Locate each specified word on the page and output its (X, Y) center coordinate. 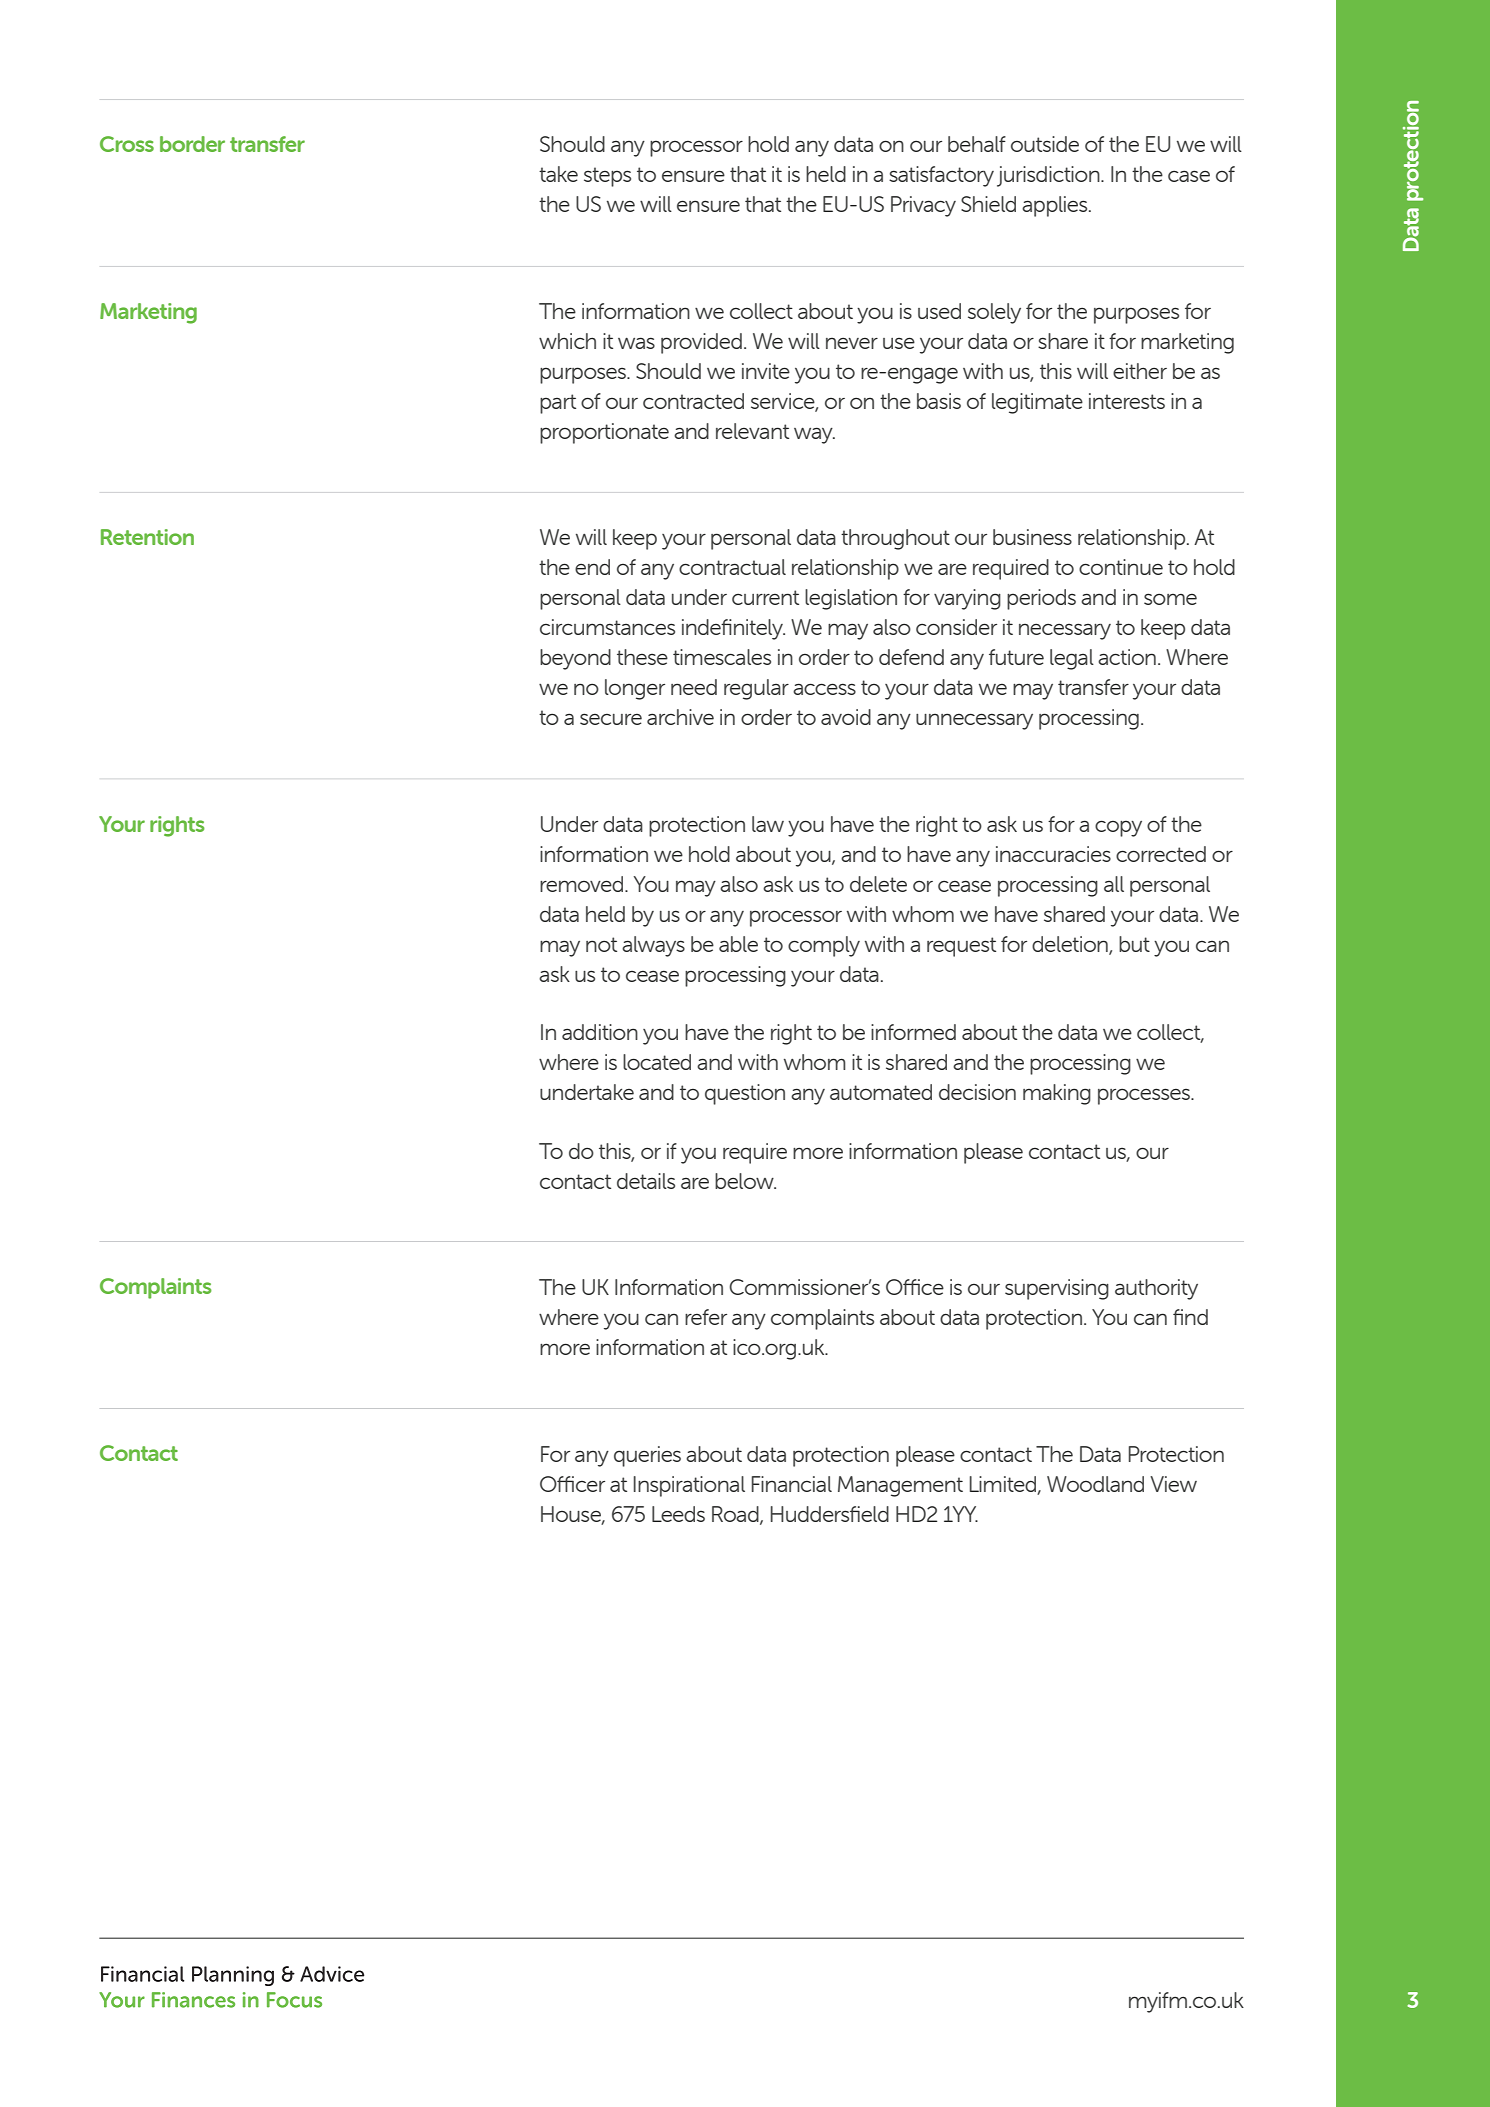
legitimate (1037, 403)
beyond (575, 659)
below (745, 1181)
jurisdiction (1049, 176)
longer (635, 689)
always (653, 946)
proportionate (604, 433)
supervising (1057, 1289)
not (601, 944)
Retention (147, 537)
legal (1072, 659)
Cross (127, 144)
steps (607, 177)
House (572, 1515)
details (646, 1181)
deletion (1071, 945)
